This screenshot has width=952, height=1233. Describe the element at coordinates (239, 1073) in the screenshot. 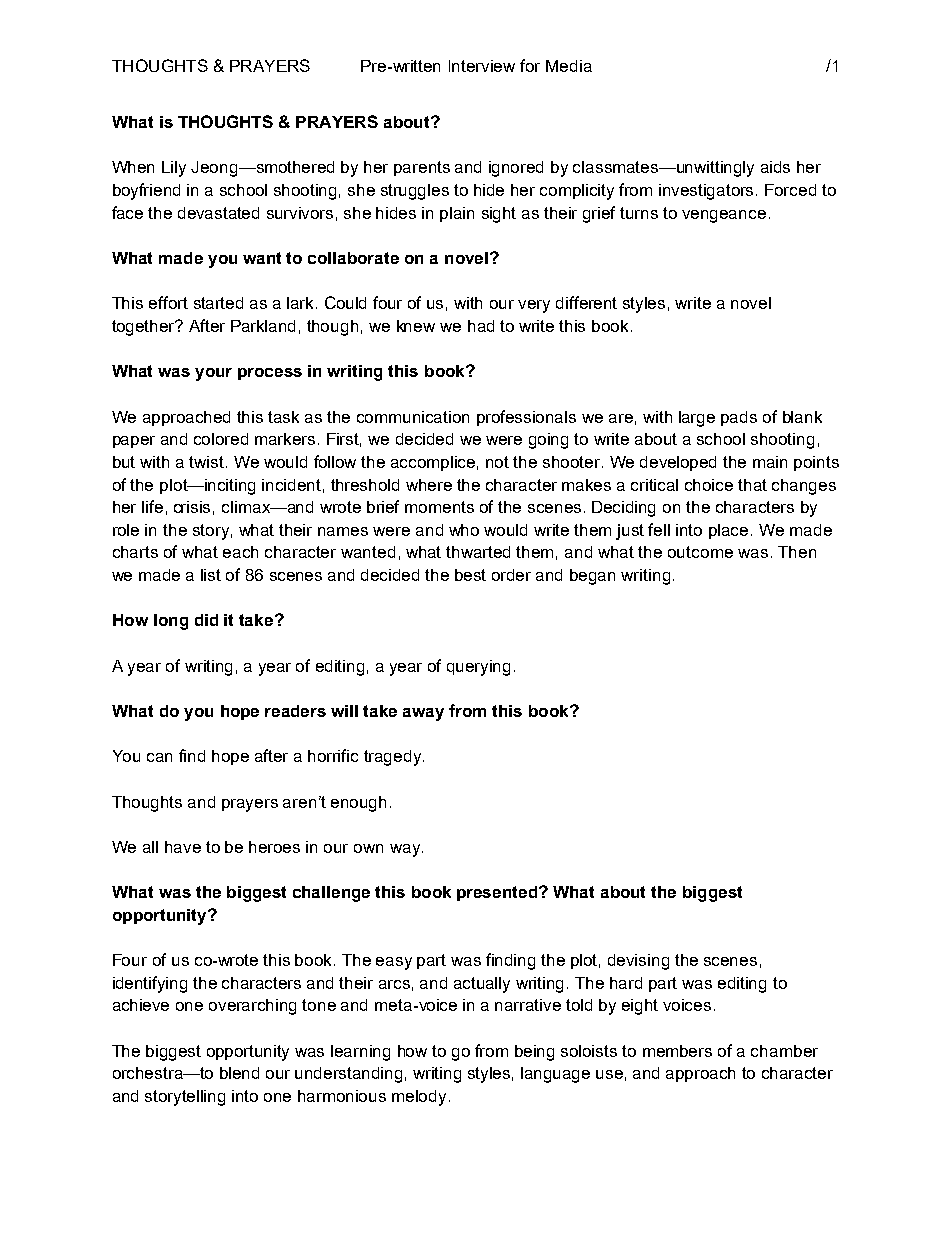

I see `blend` at that location.
